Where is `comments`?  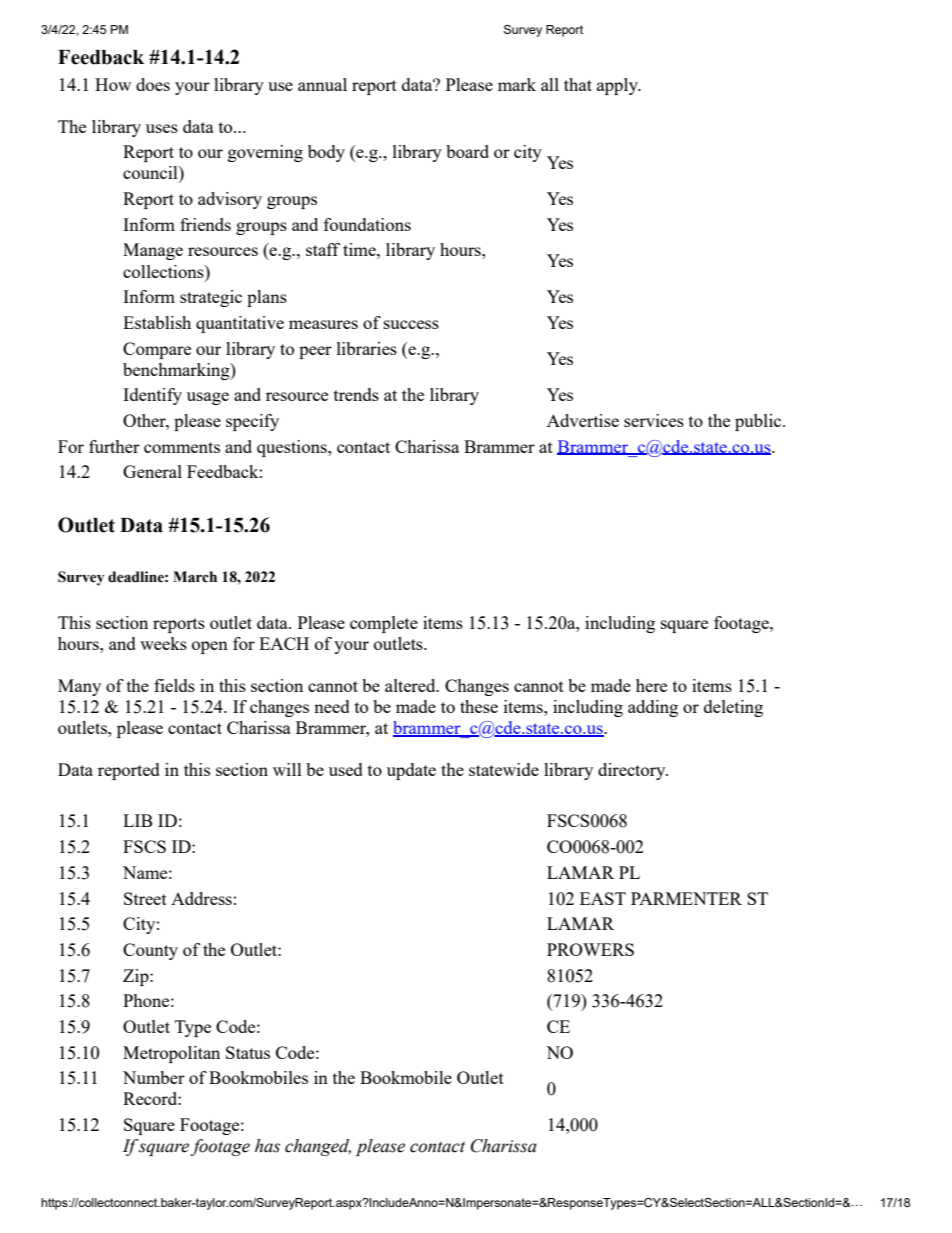 comments is located at coordinates (182, 447).
